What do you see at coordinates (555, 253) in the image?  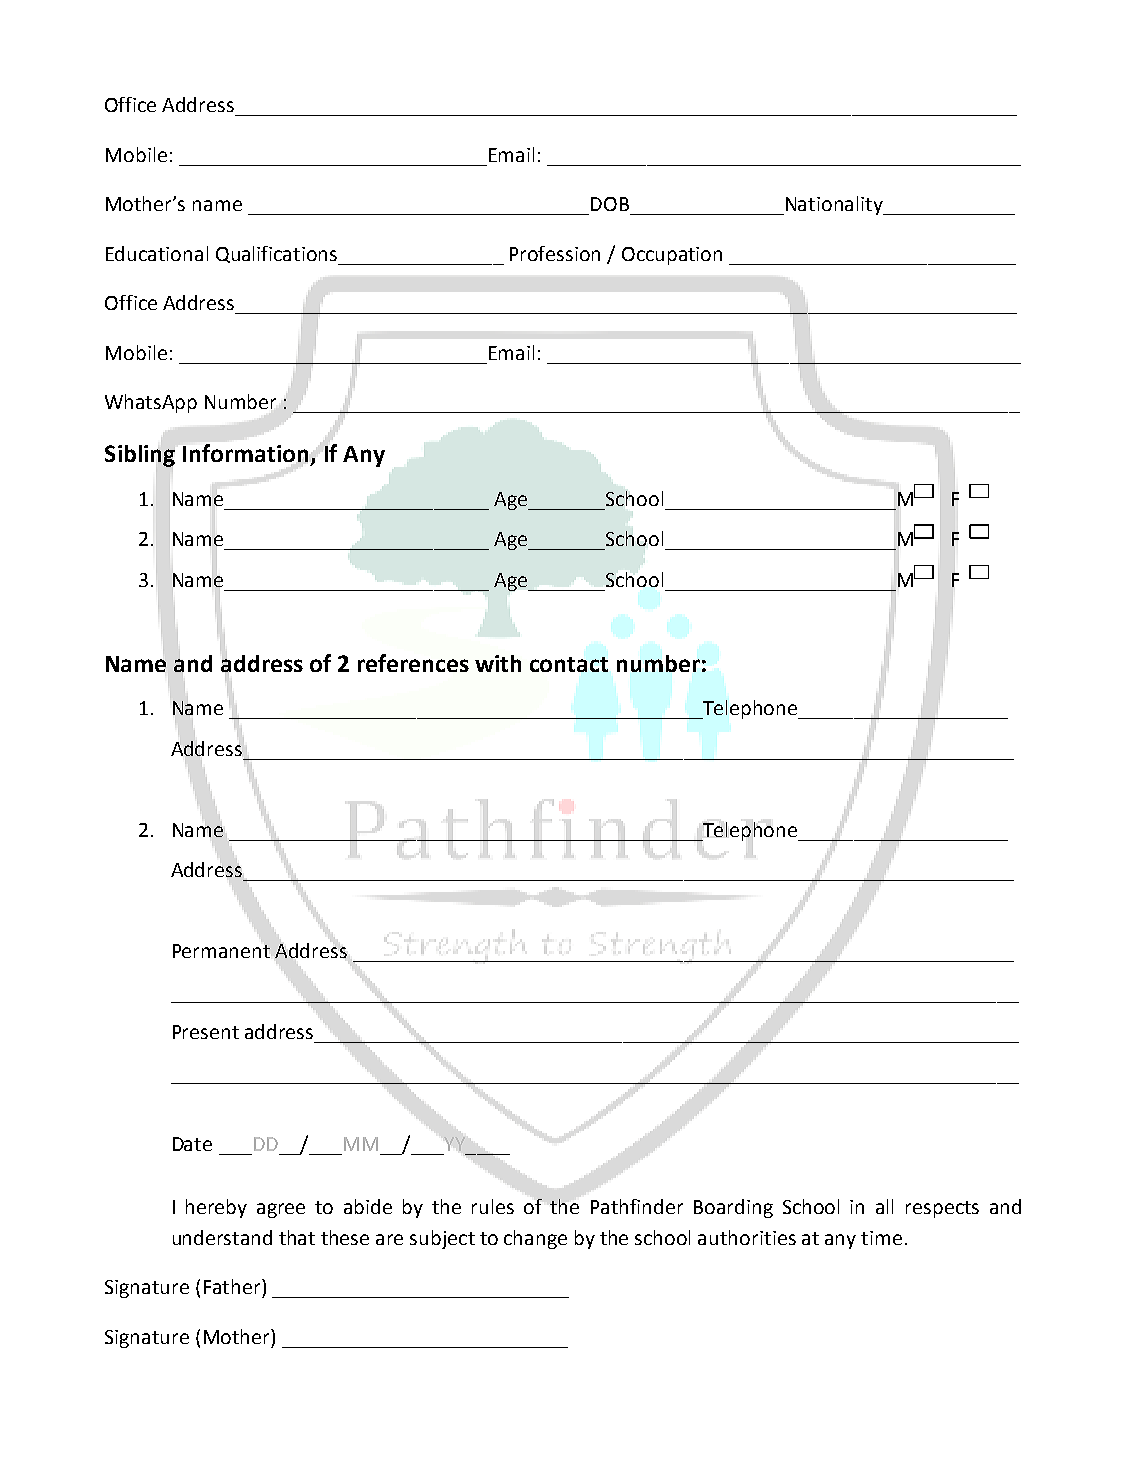 I see `Profession` at bounding box center [555, 253].
